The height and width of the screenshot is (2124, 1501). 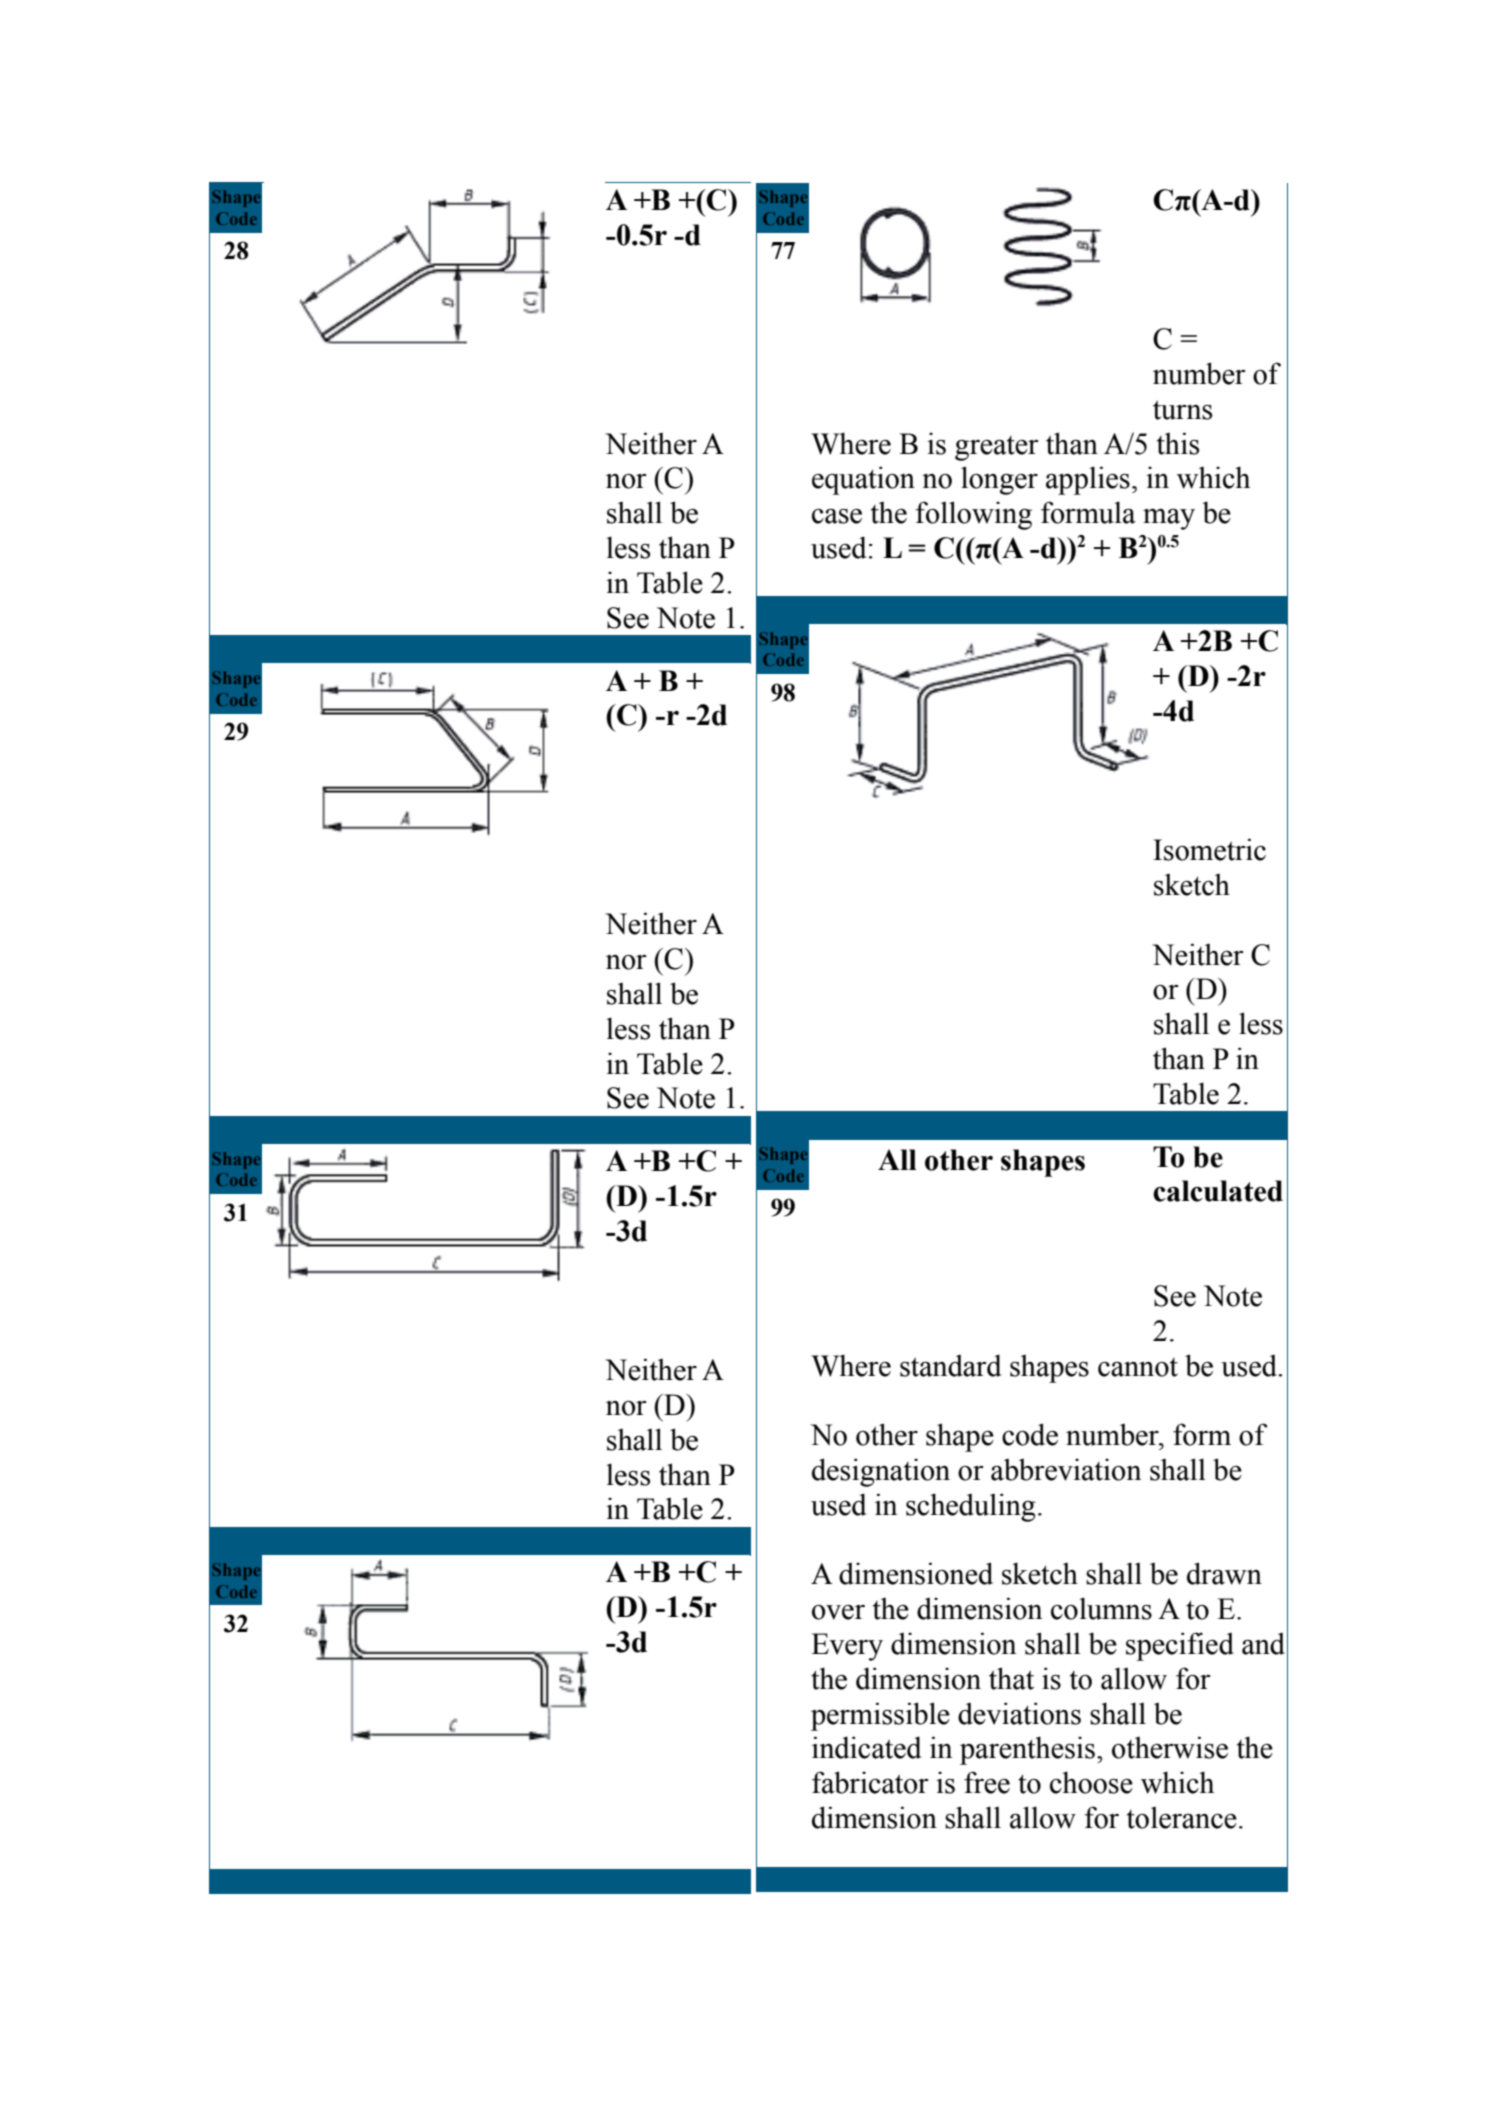 What do you see at coordinates (837, 516) in the screenshot?
I see `case` at bounding box center [837, 516].
